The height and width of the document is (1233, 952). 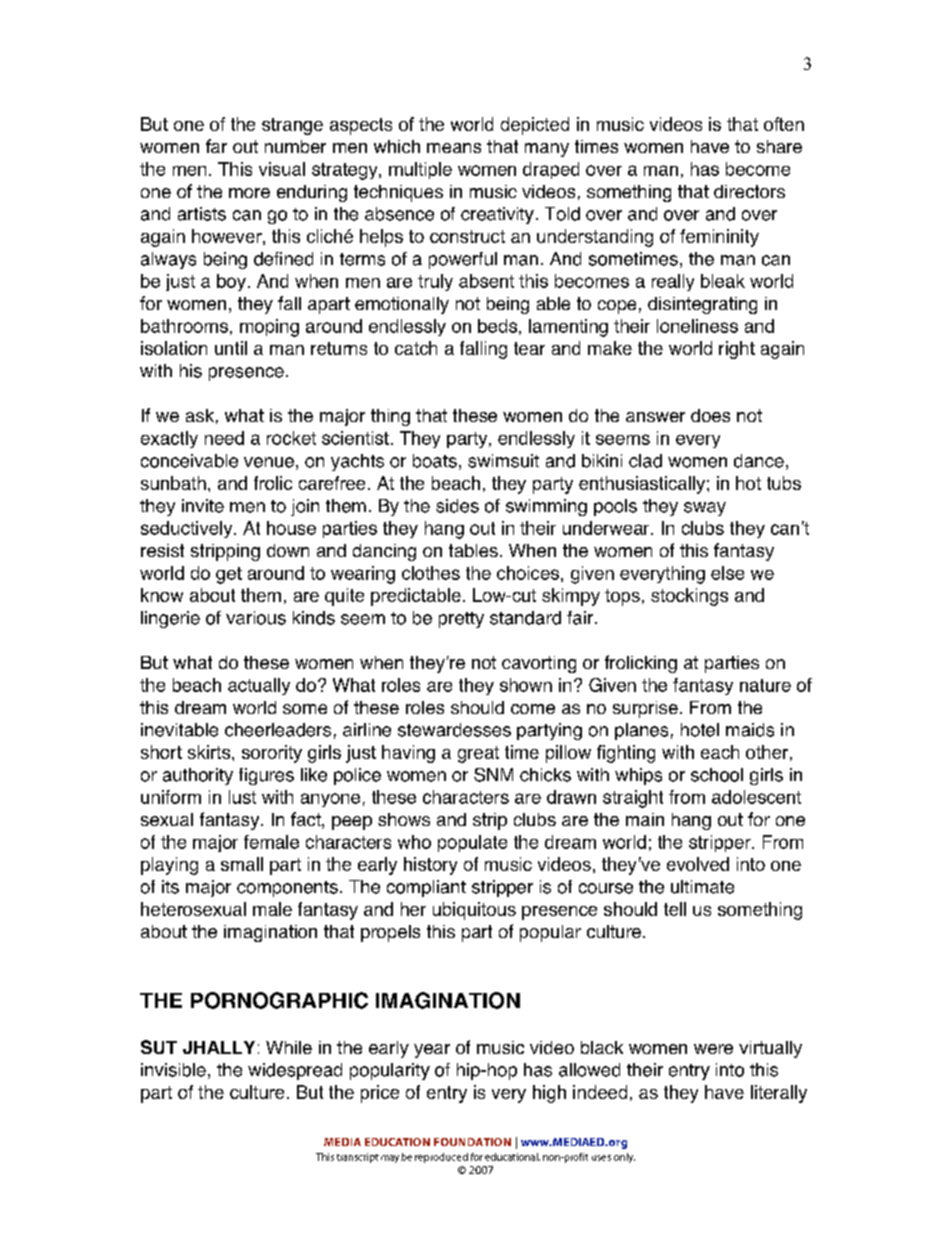 I want to click on far, so click(x=216, y=146).
